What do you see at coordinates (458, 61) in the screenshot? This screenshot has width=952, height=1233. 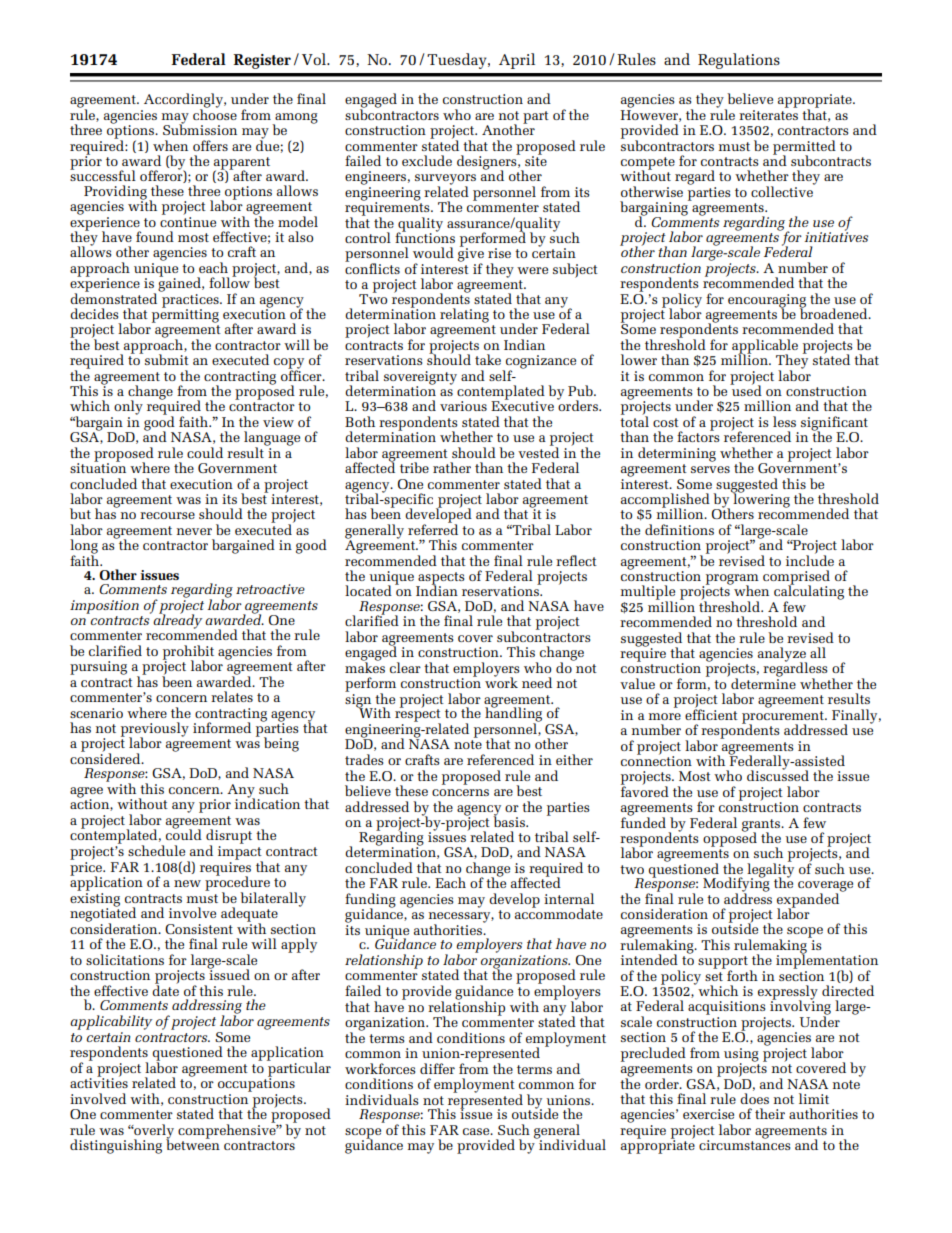 I see `Tuesday` at bounding box center [458, 61].
